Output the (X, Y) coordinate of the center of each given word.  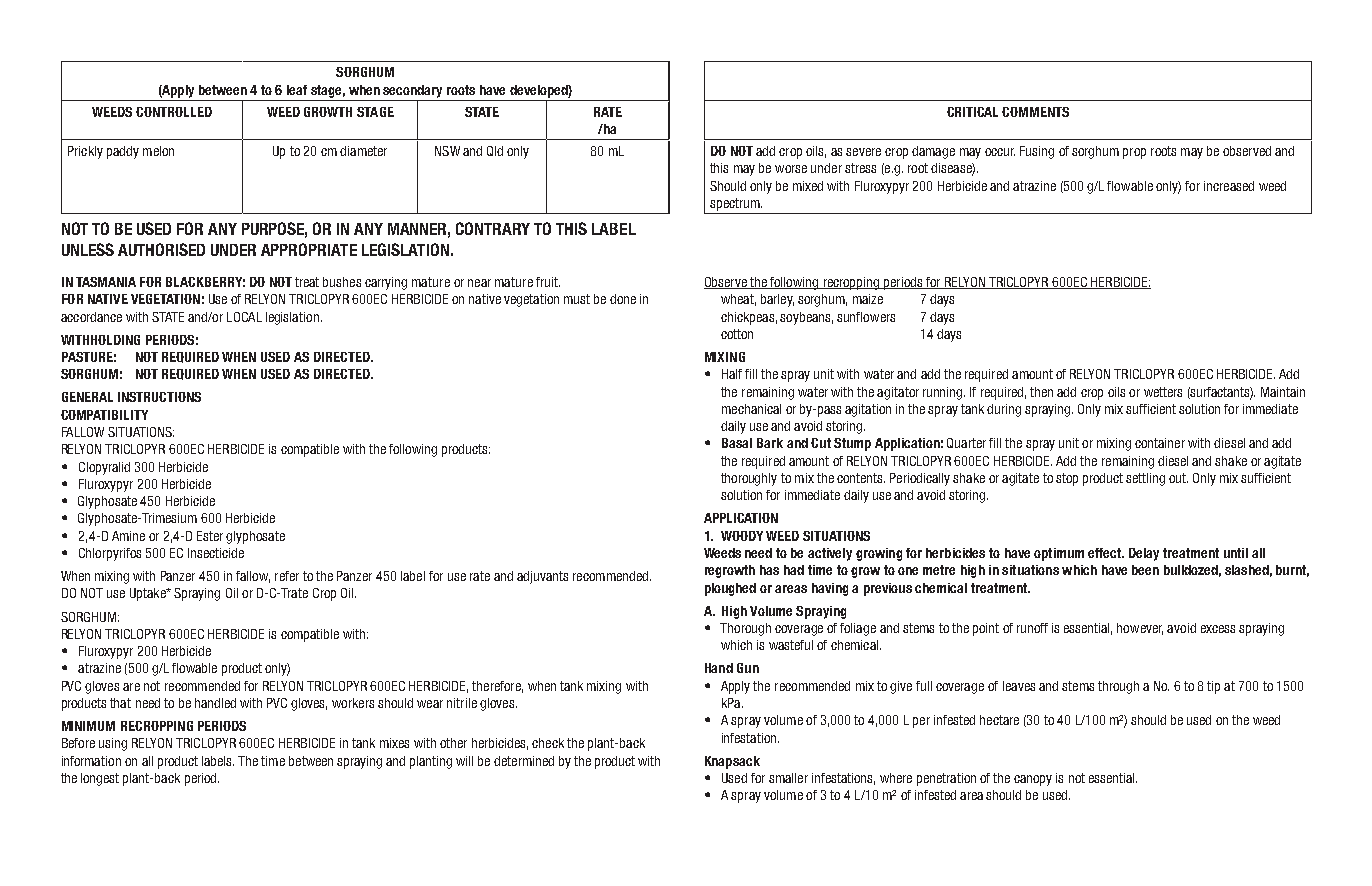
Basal (737, 443)
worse (791, 169)
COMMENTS (1035, 112)
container (1160, 443)
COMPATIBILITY (104, 415)
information (91, 761)
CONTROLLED (174, 112)
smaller (788, 778)
